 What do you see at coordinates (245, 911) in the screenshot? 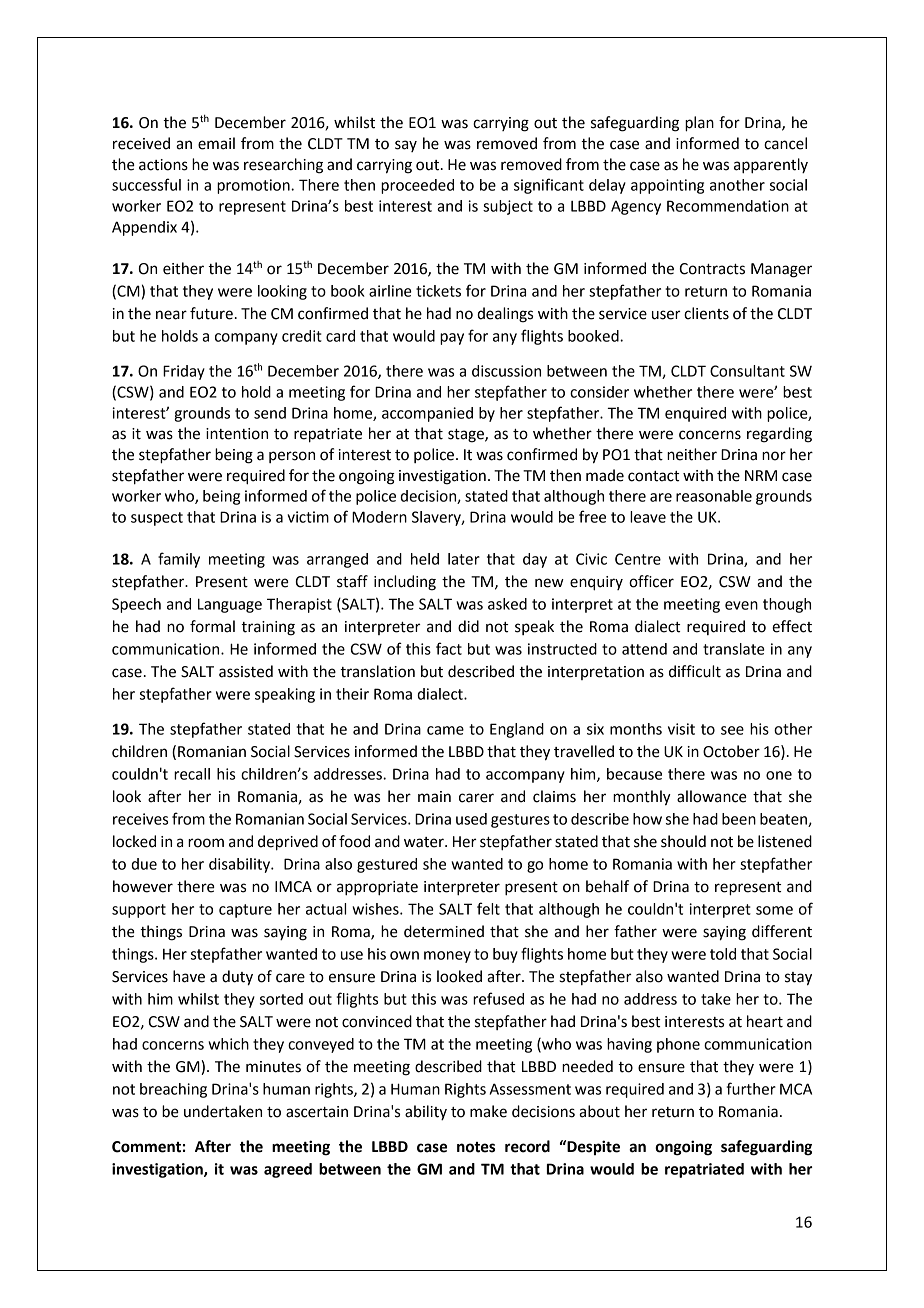
I see `capture` at bounding box center [245, 911].
